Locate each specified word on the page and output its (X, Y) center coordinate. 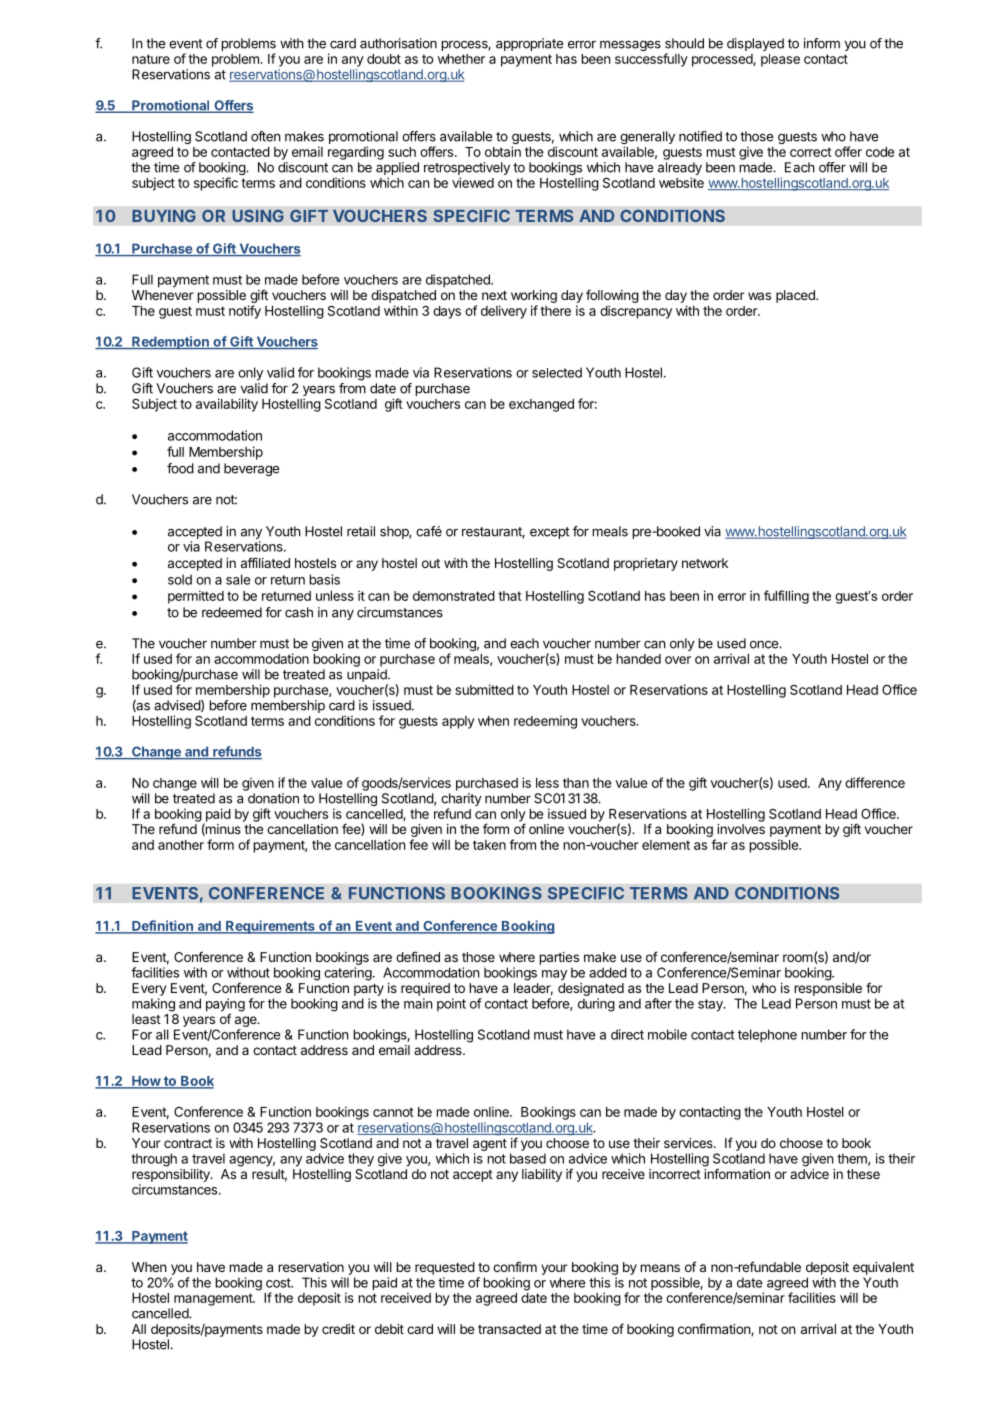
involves (741, 829)
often (266, 136)
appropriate (530, 44)
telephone (767, 1036)
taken (489, 845)
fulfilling (786, 597)
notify (245, 312)
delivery (504, 312)
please (780, 60)
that (510, 596)
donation (273, 798)
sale (238, 579)
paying (225, 1006)
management (214, 1299)
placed (796, 296)
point (451, 1004)
